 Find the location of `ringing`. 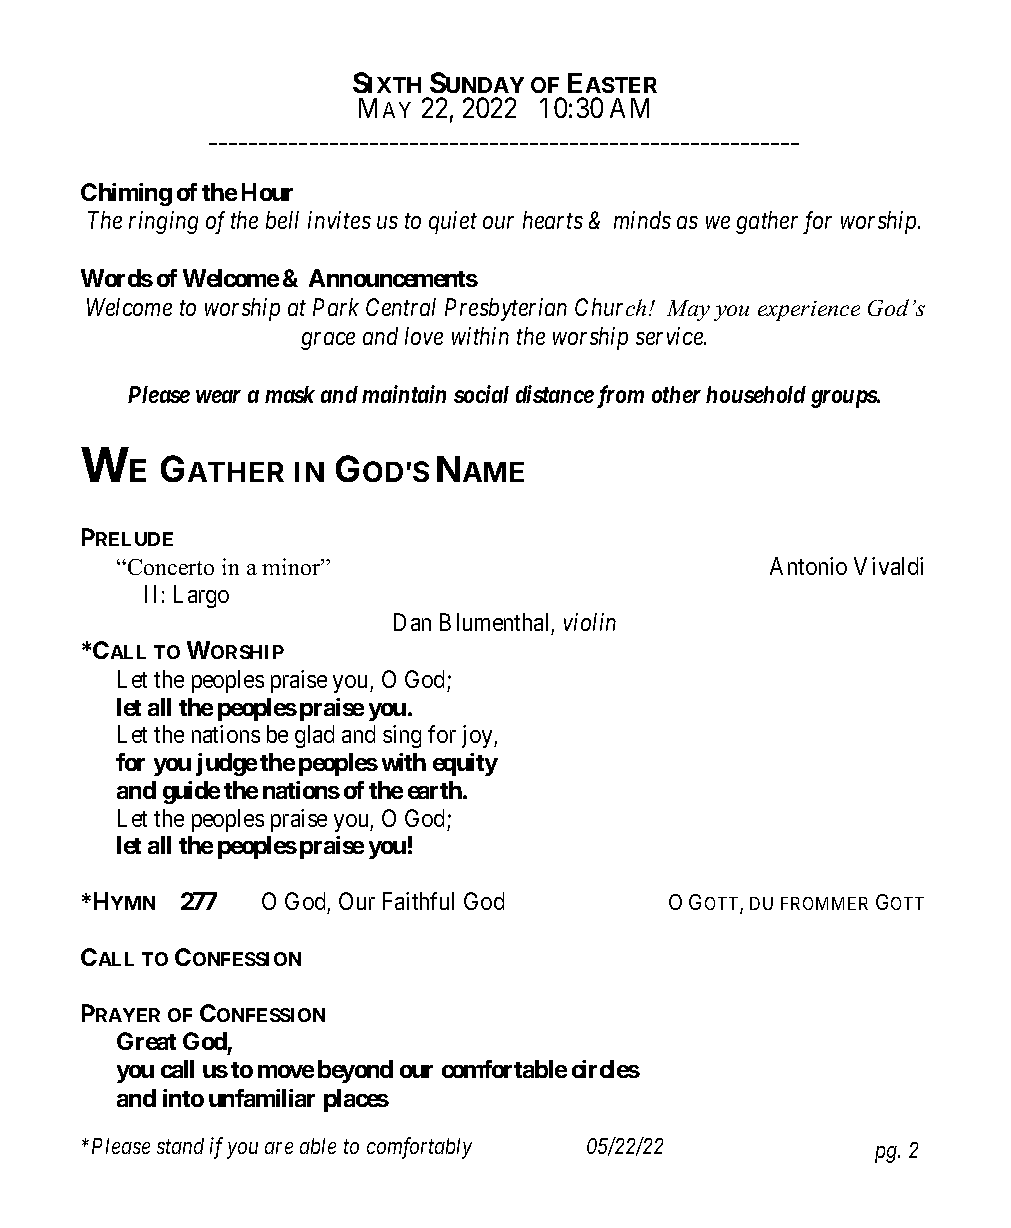

ringing is located at coordinates (163, 223).
